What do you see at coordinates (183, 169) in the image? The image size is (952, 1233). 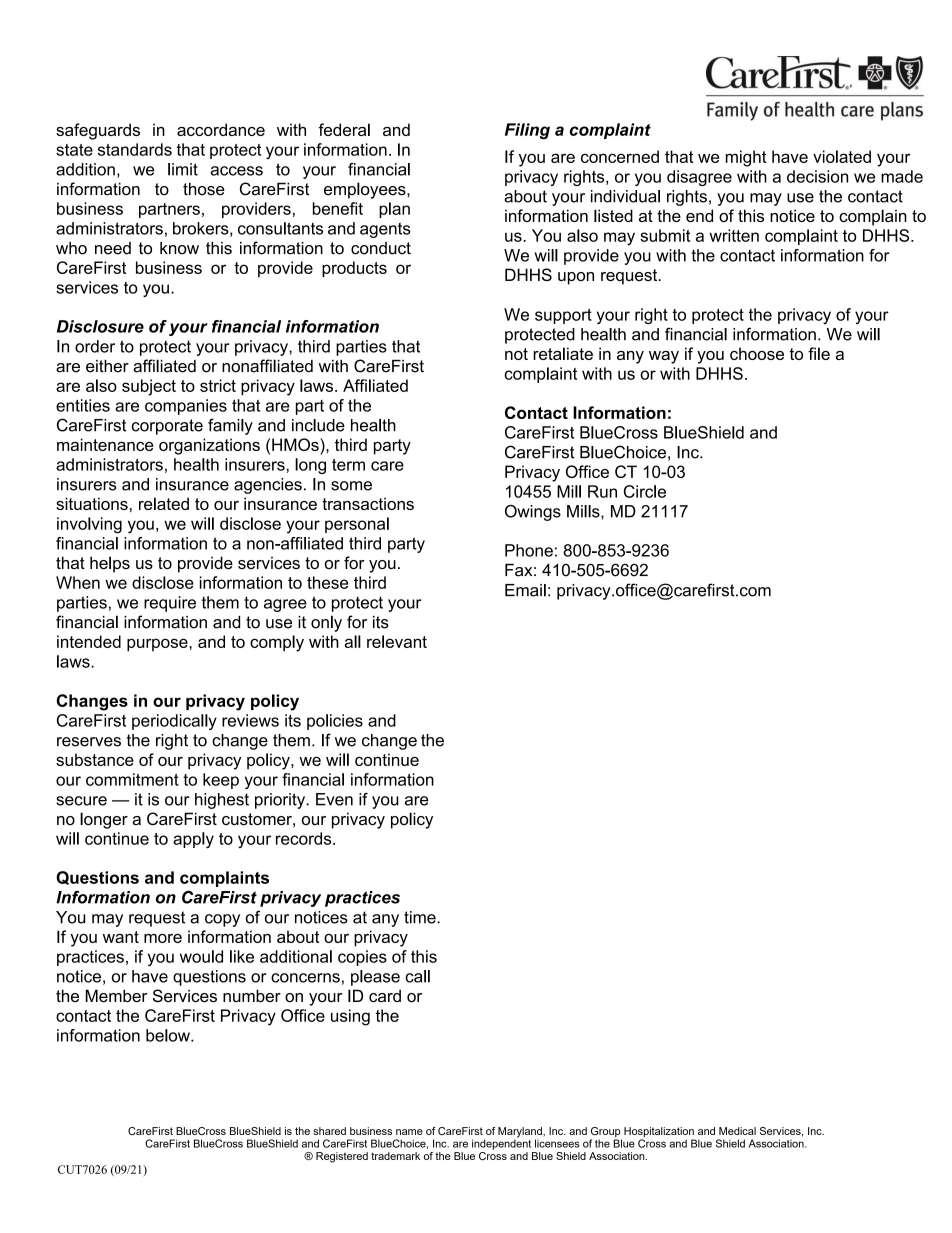 I see `limit` at bounding box center [183, 169].
